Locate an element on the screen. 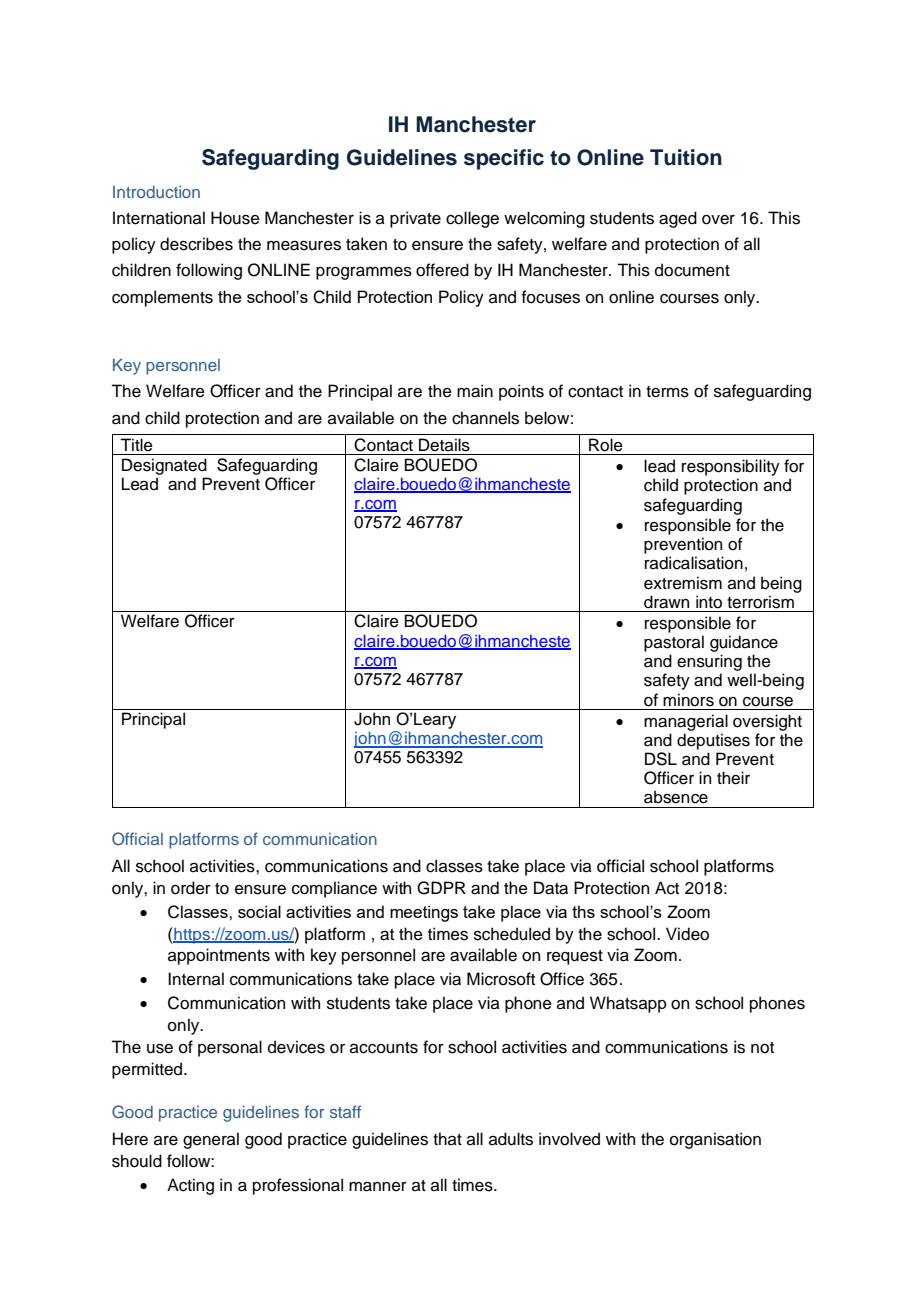  order is located at coordinates (191, 888).
